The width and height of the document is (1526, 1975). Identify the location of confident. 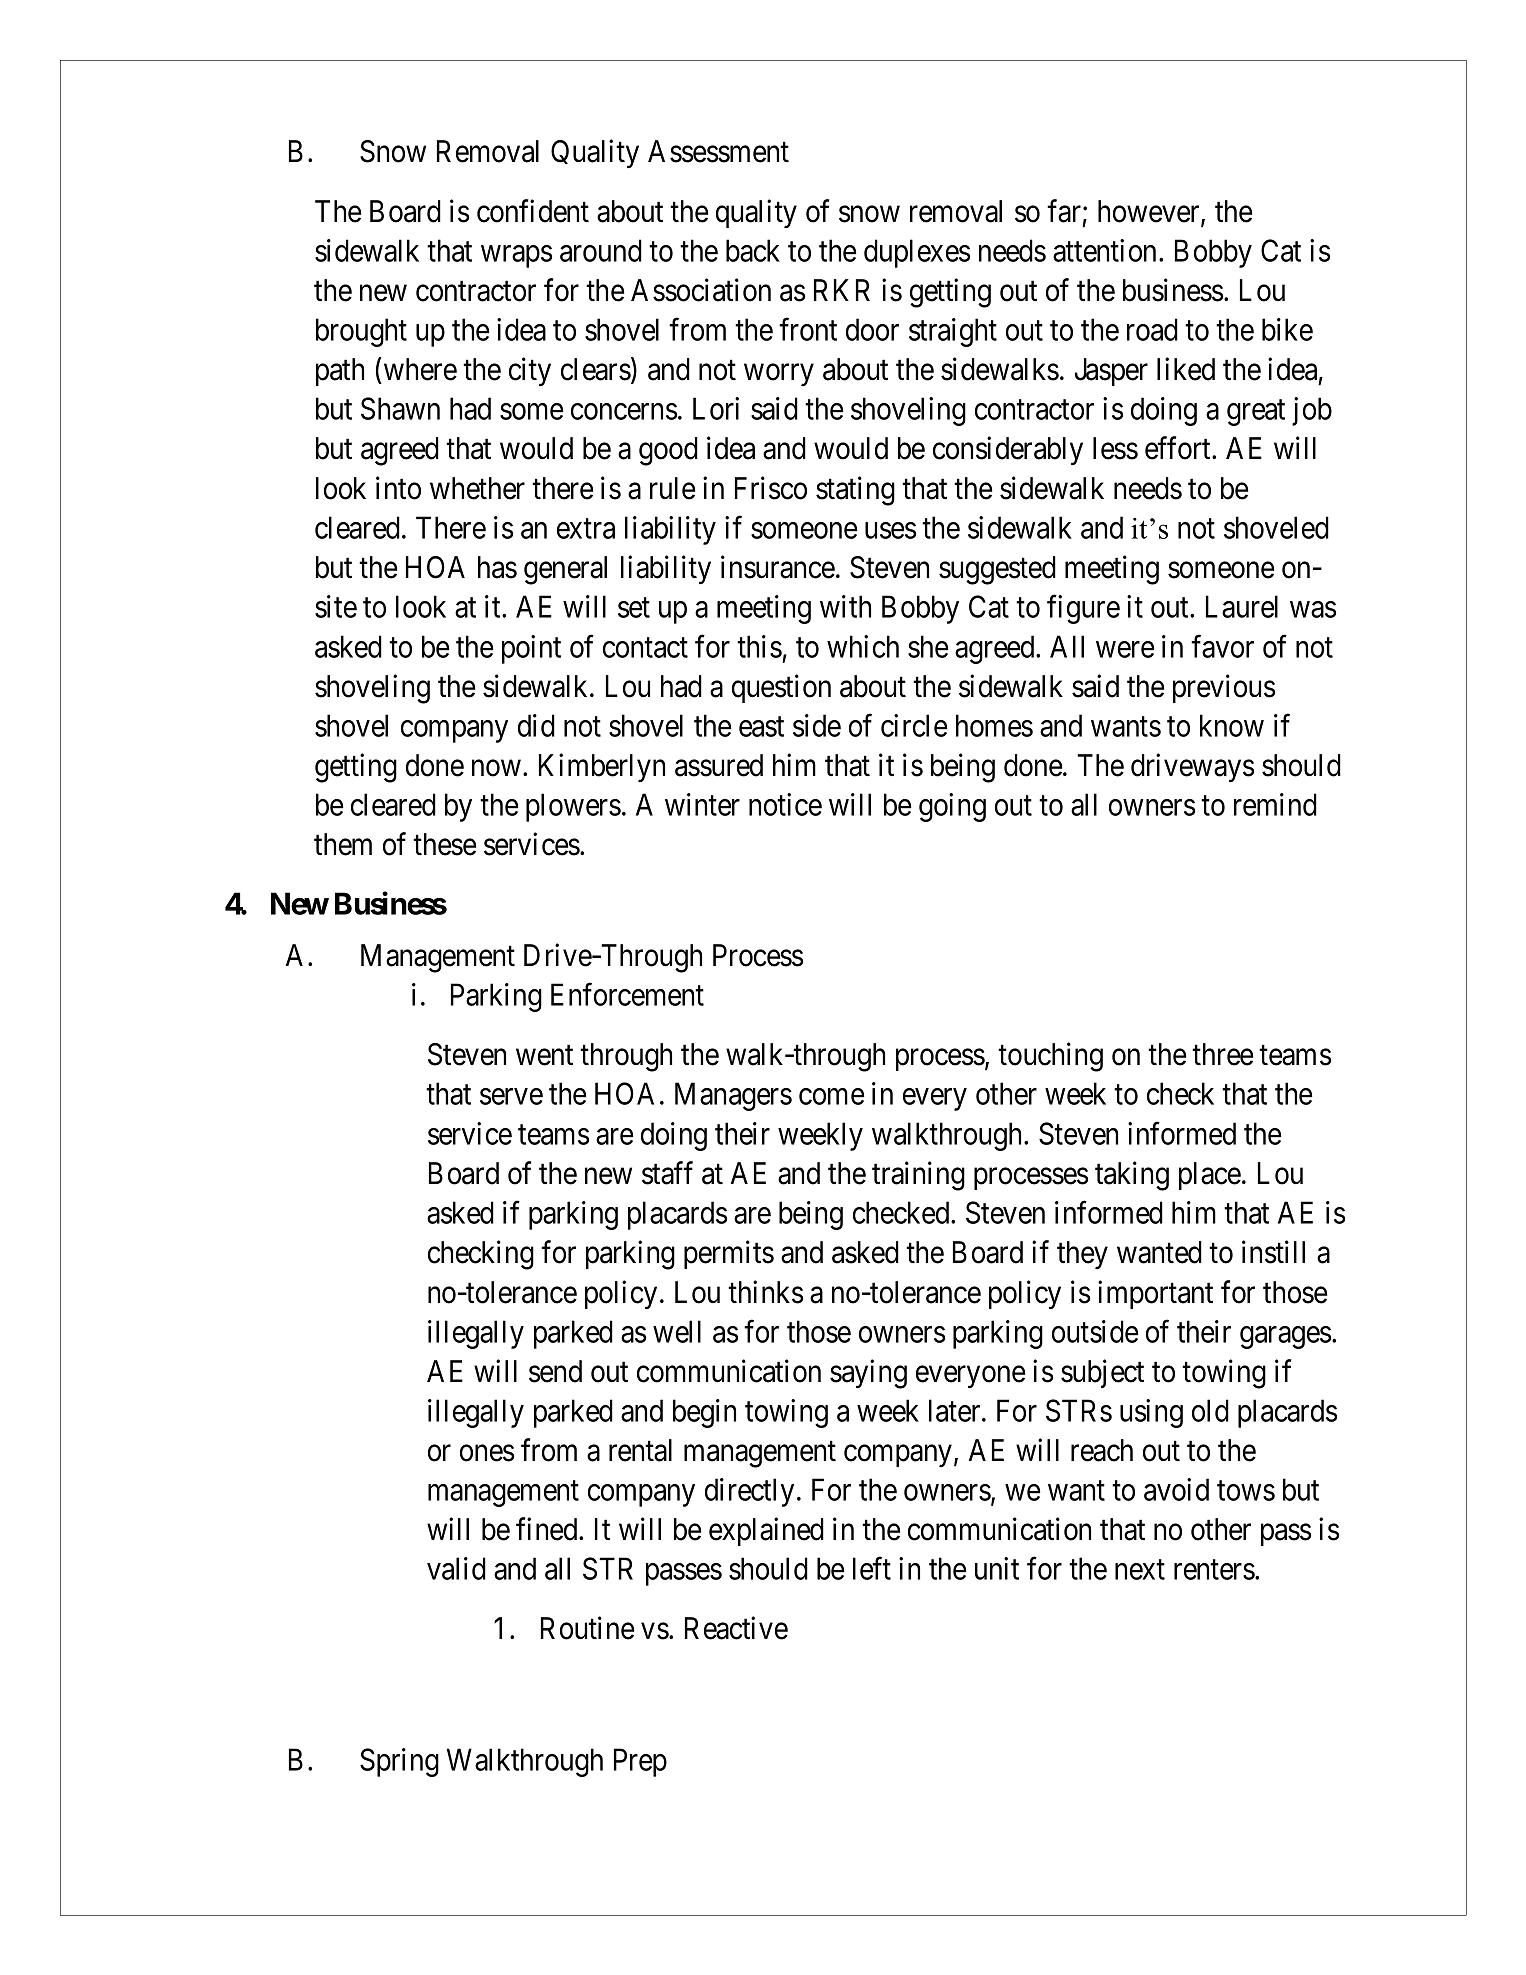
(533, 211).
